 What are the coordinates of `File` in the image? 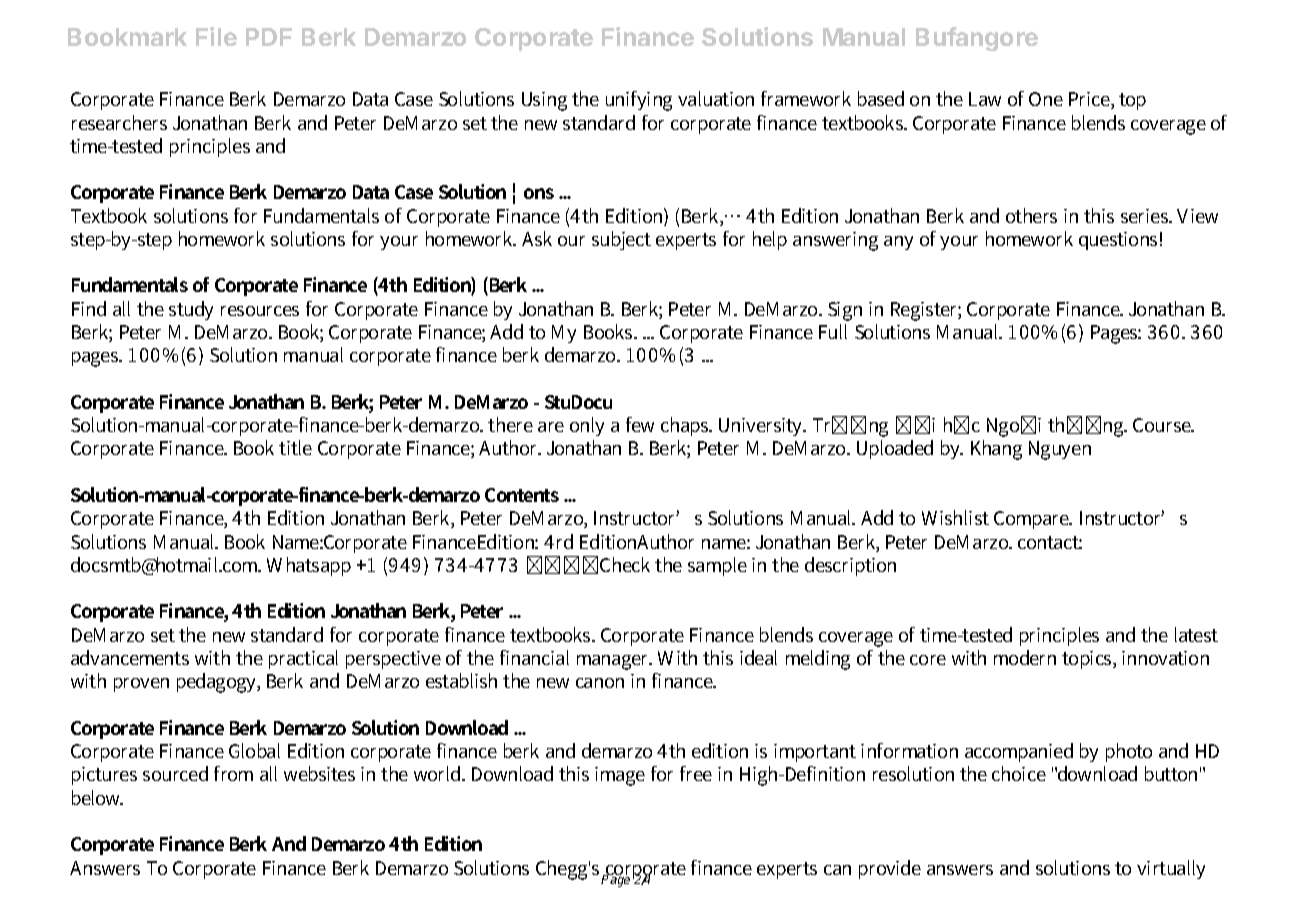 It's located at (216, 36).
